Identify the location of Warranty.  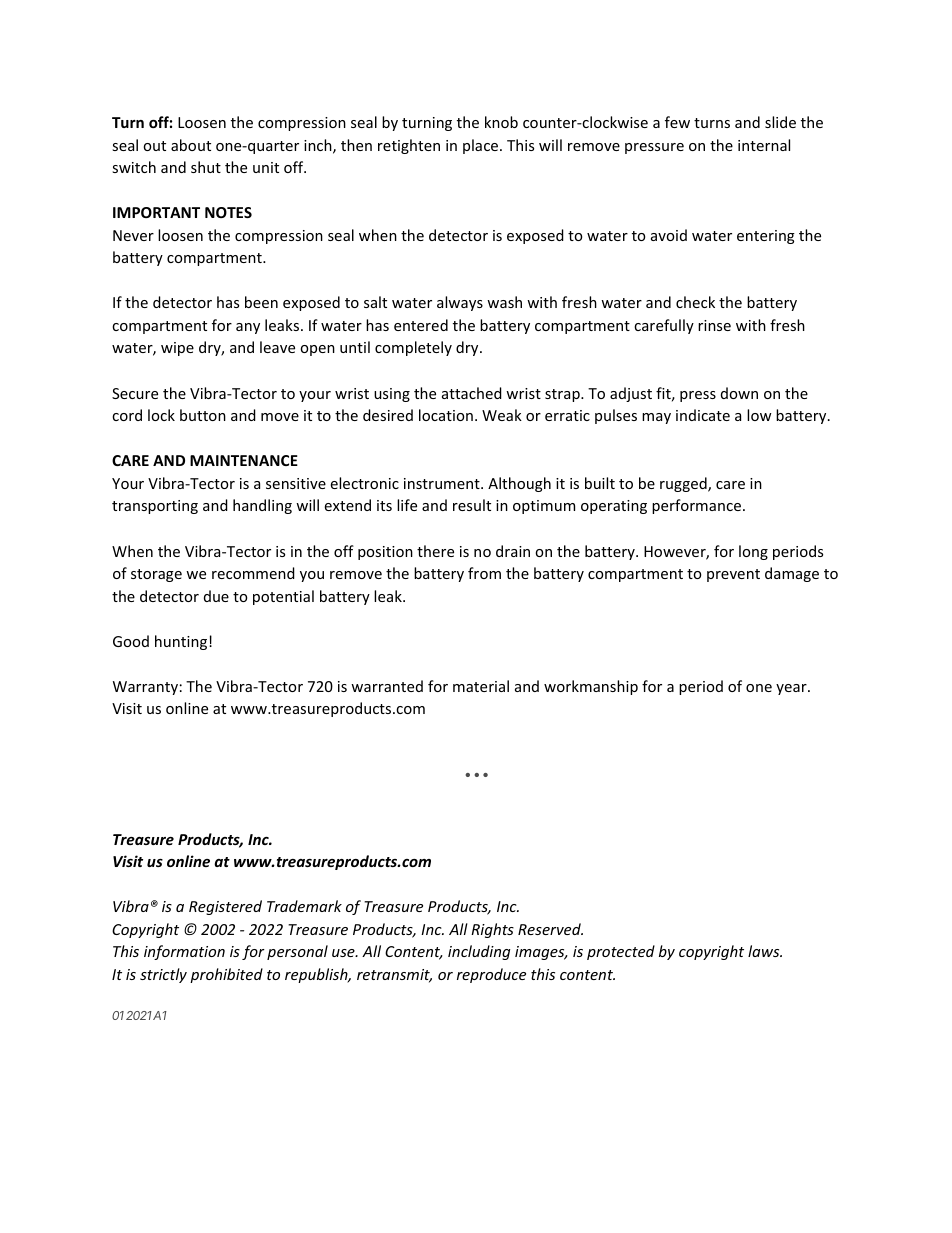
(145, 688).
